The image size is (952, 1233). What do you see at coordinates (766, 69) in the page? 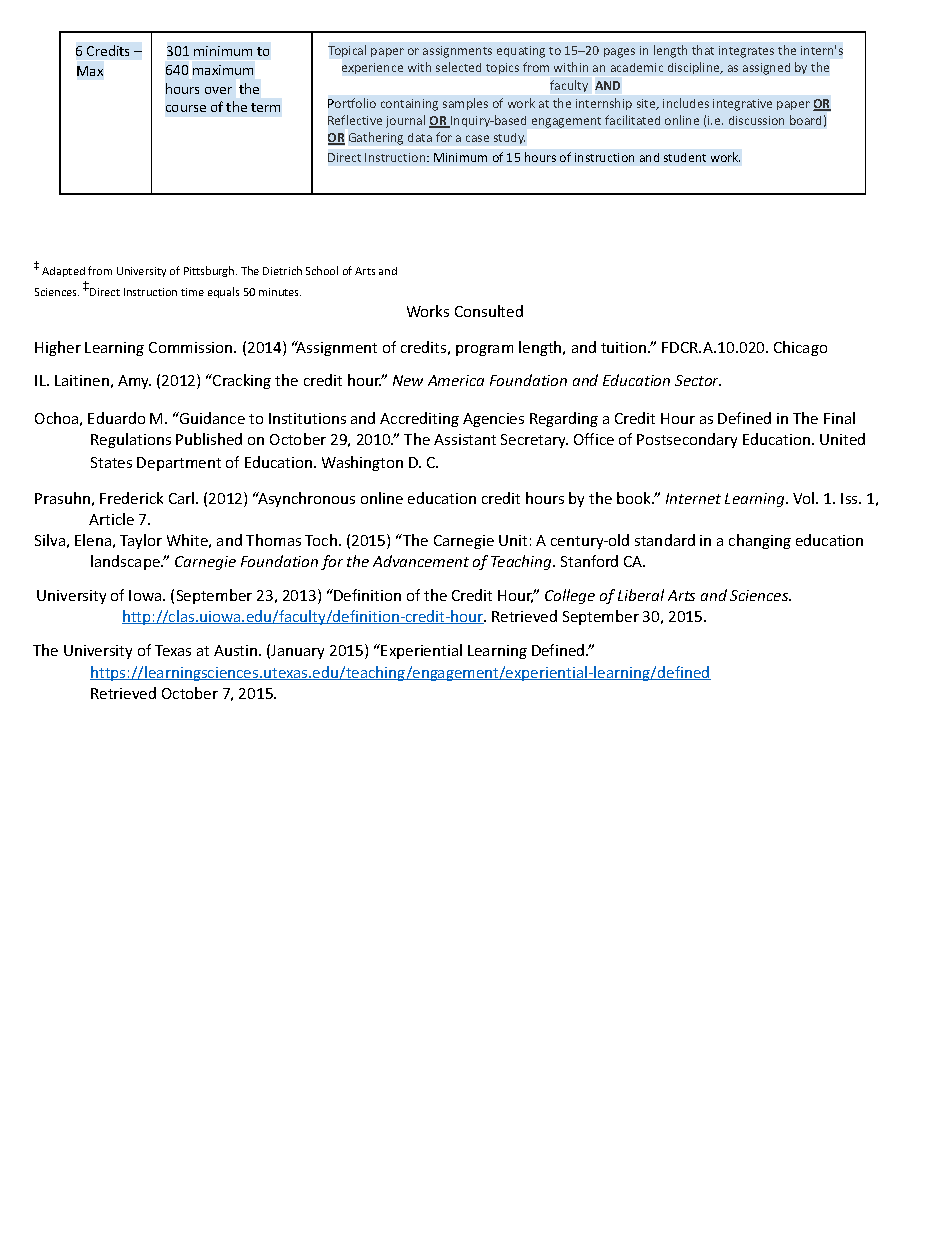
I see `assigned` at bounding box center [766, 69].
